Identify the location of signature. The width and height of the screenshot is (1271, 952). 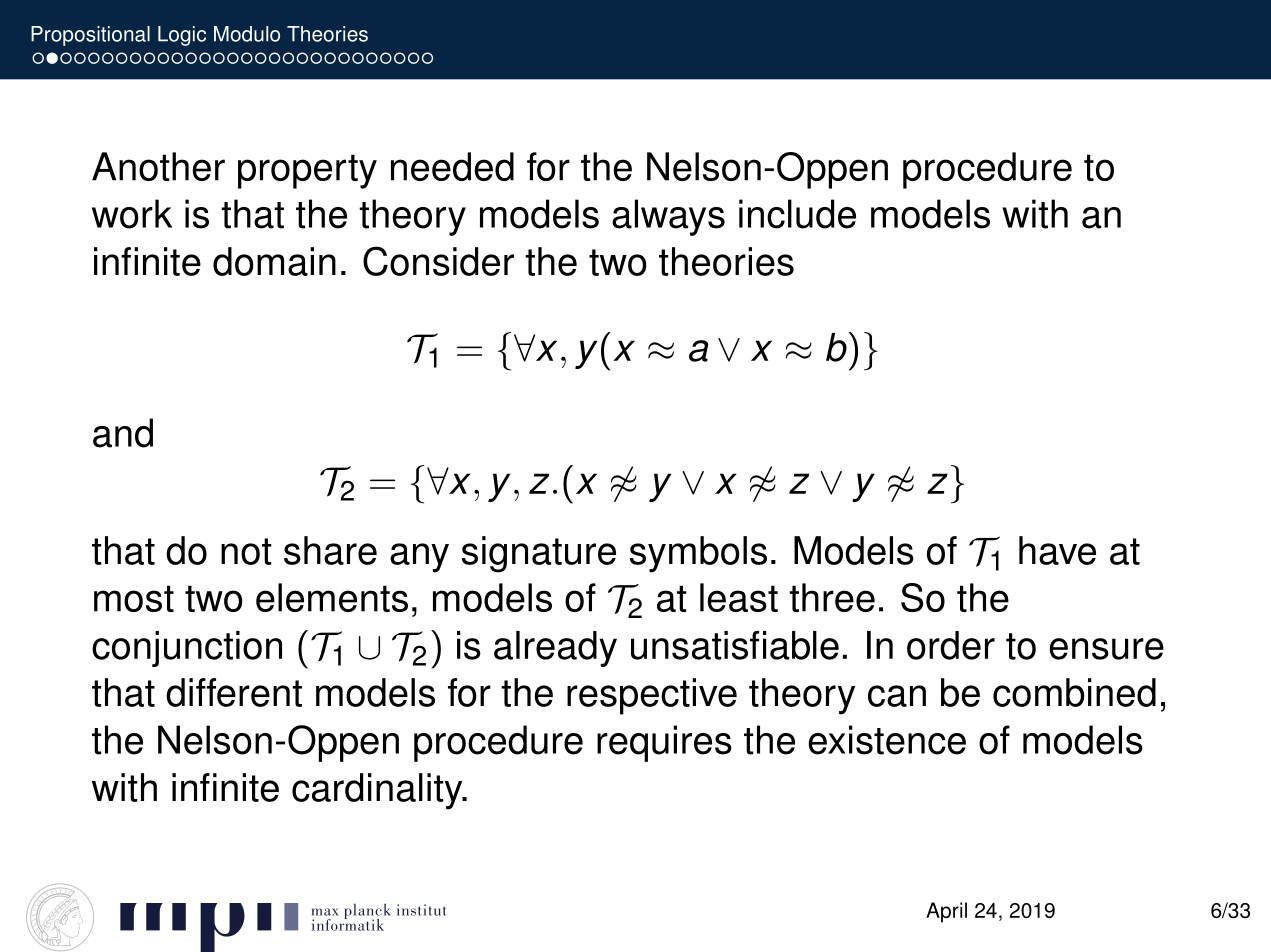
(539, 554).
